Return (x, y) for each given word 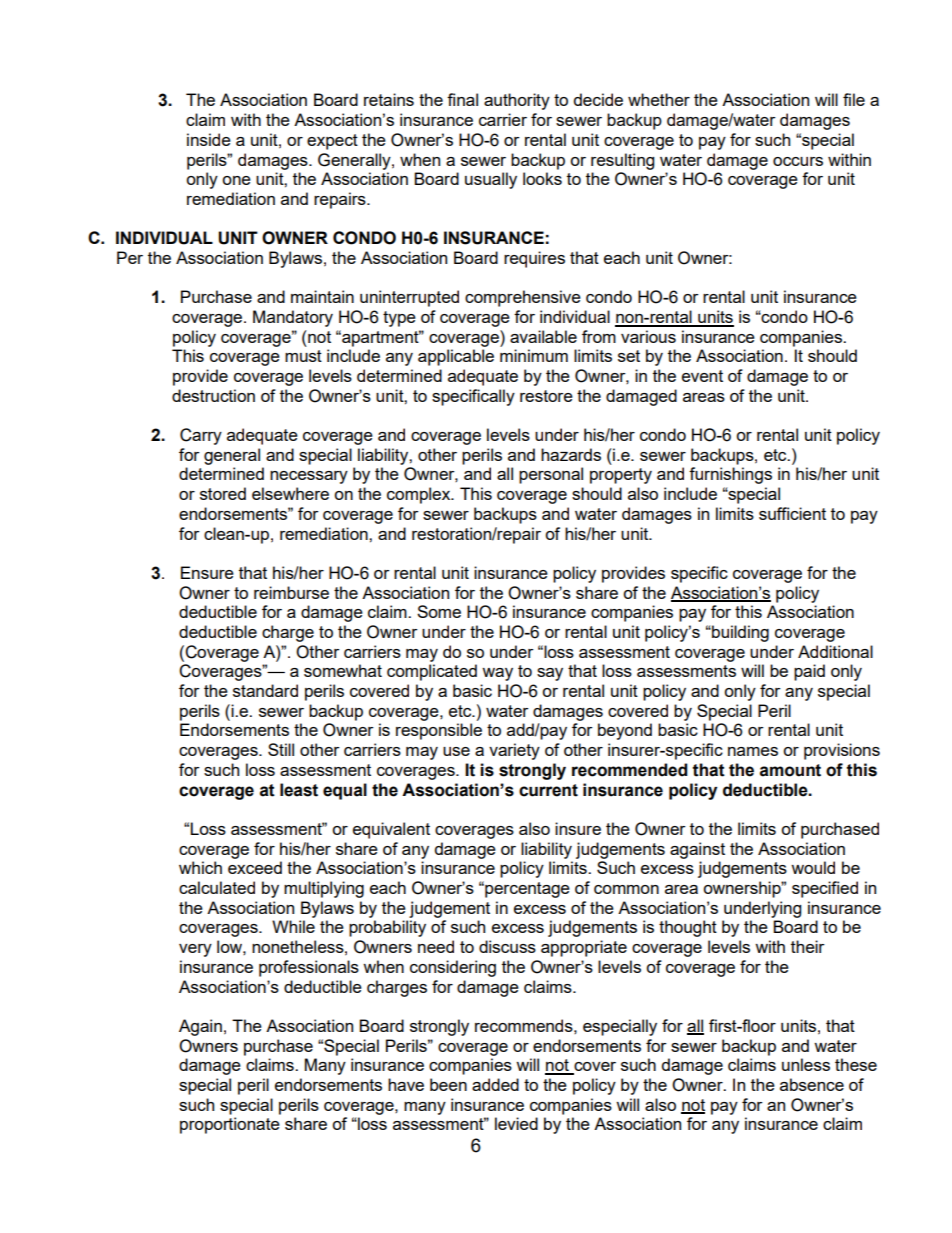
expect (332, 142)
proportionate (230, 1125)
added (495, 1084)
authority (517, 101)
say (550, 674)
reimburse (291, 592)
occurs (798, 161)
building (739, 633)
